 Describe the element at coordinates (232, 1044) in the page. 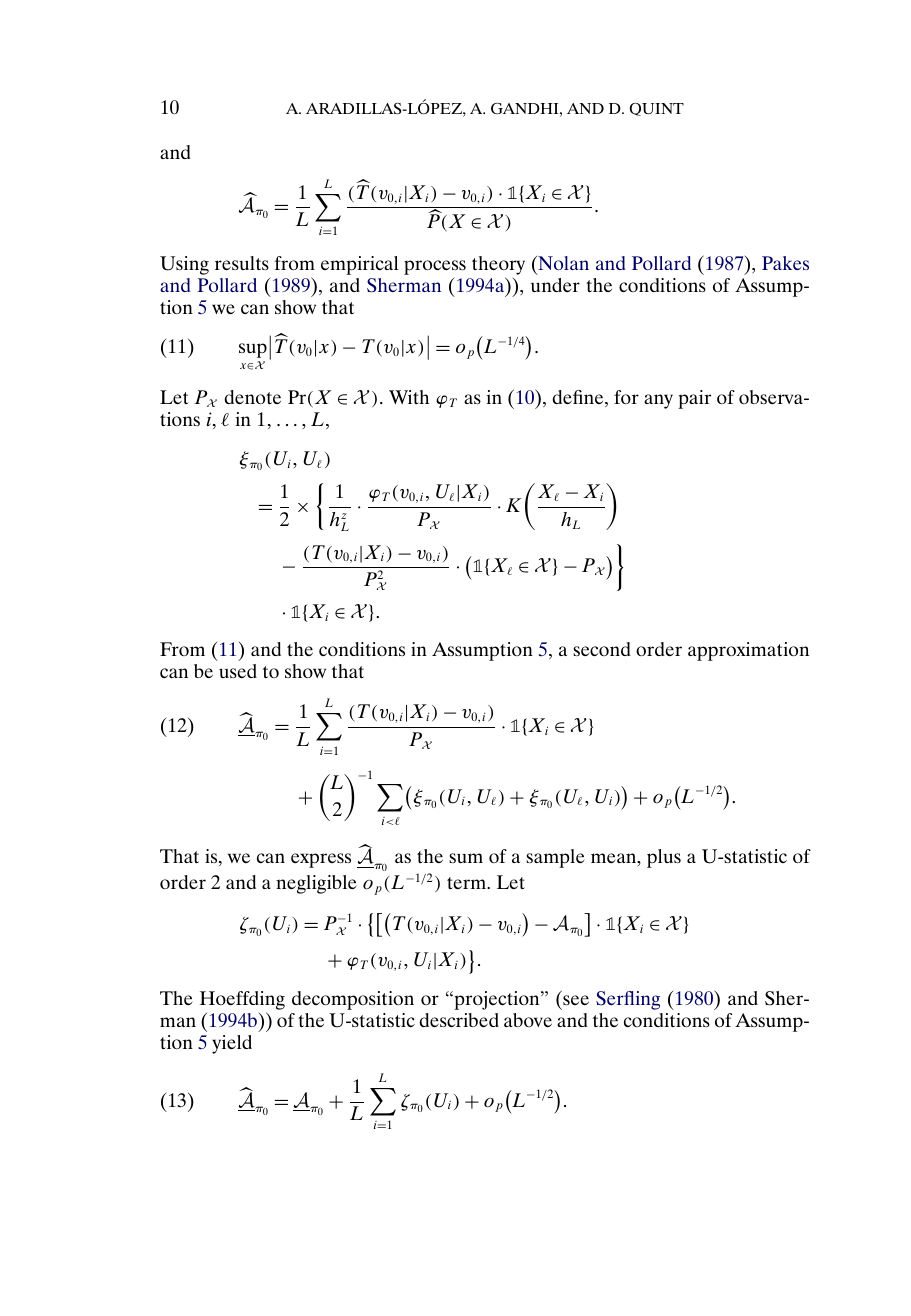

I see `yield` at that location.
